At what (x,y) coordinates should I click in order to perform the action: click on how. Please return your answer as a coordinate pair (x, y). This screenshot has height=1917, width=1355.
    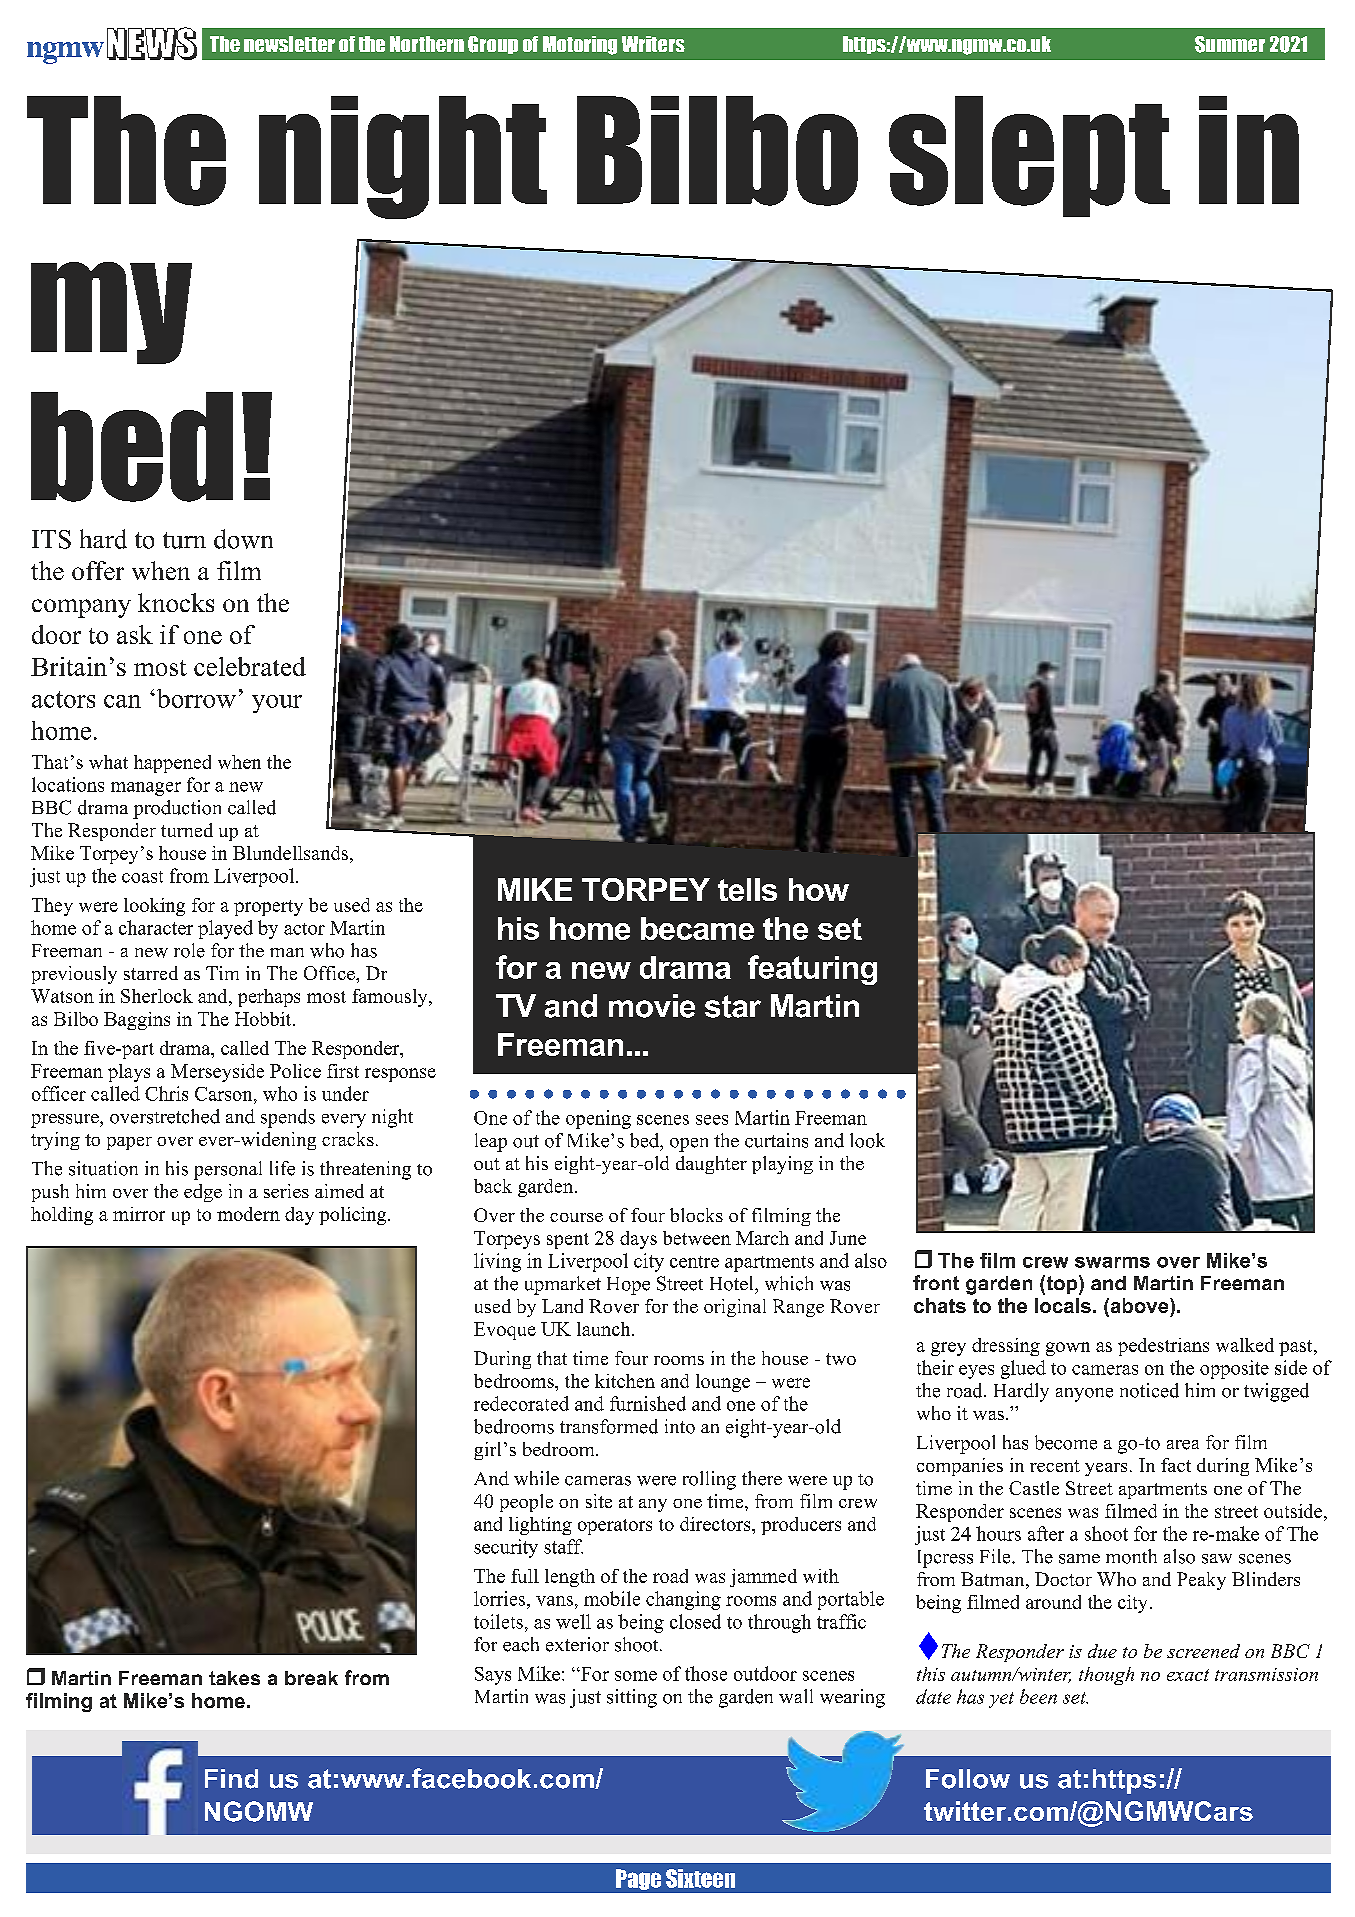
    Looking at the image, I should click on (819, 889).
